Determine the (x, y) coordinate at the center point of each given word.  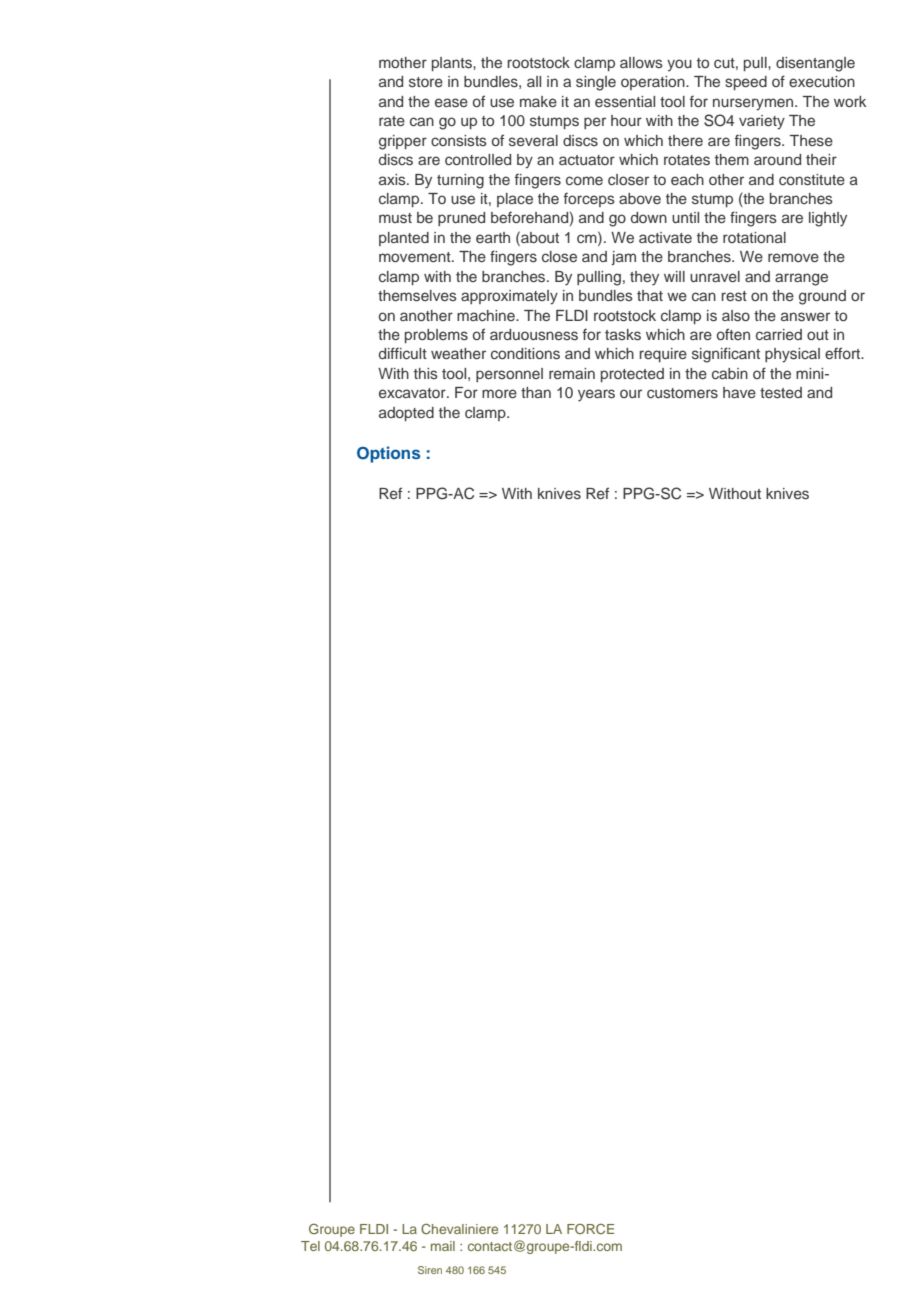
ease (451, 102)
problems (436, 336)
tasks (623, 334)
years (596, 395)
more (499, 393)
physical (792, 355)
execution (822, 81)
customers (682, 393)
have (739, 392)
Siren (430, 1270)
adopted (406, 414)
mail (443, 1246)
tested (781, 392)
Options (388, 454)
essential (625, 101)
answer (805, 316)
